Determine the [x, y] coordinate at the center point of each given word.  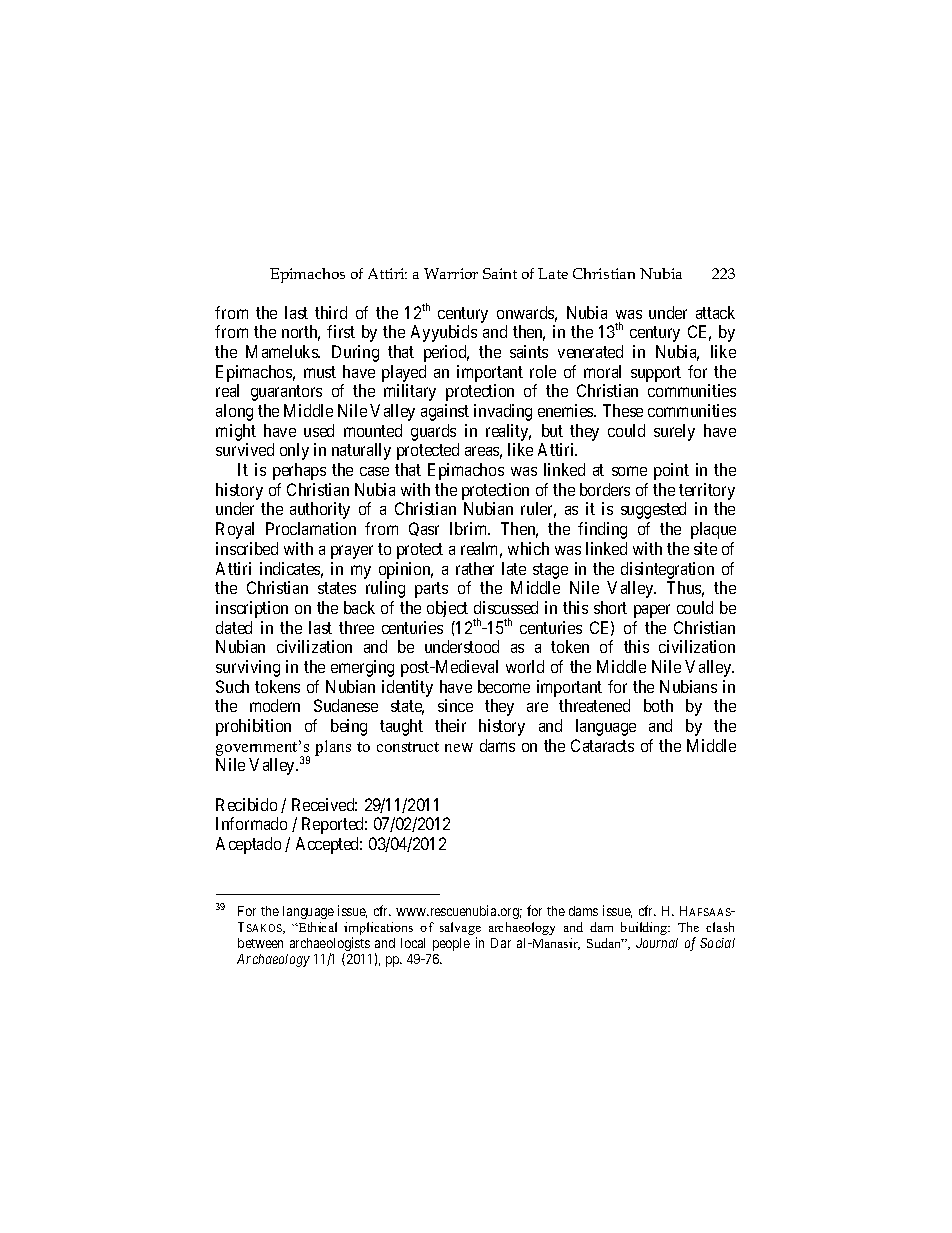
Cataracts [602, 745]
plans [333, 748]
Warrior [451, 273]
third [331, 312]
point [671, 471]
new [459, 747]
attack [715, 312]
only [294, 451]
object [447, 609]
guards [433, 432]
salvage [460, 930]
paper [652, 611]
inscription [252, 609]
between [260, 943]
